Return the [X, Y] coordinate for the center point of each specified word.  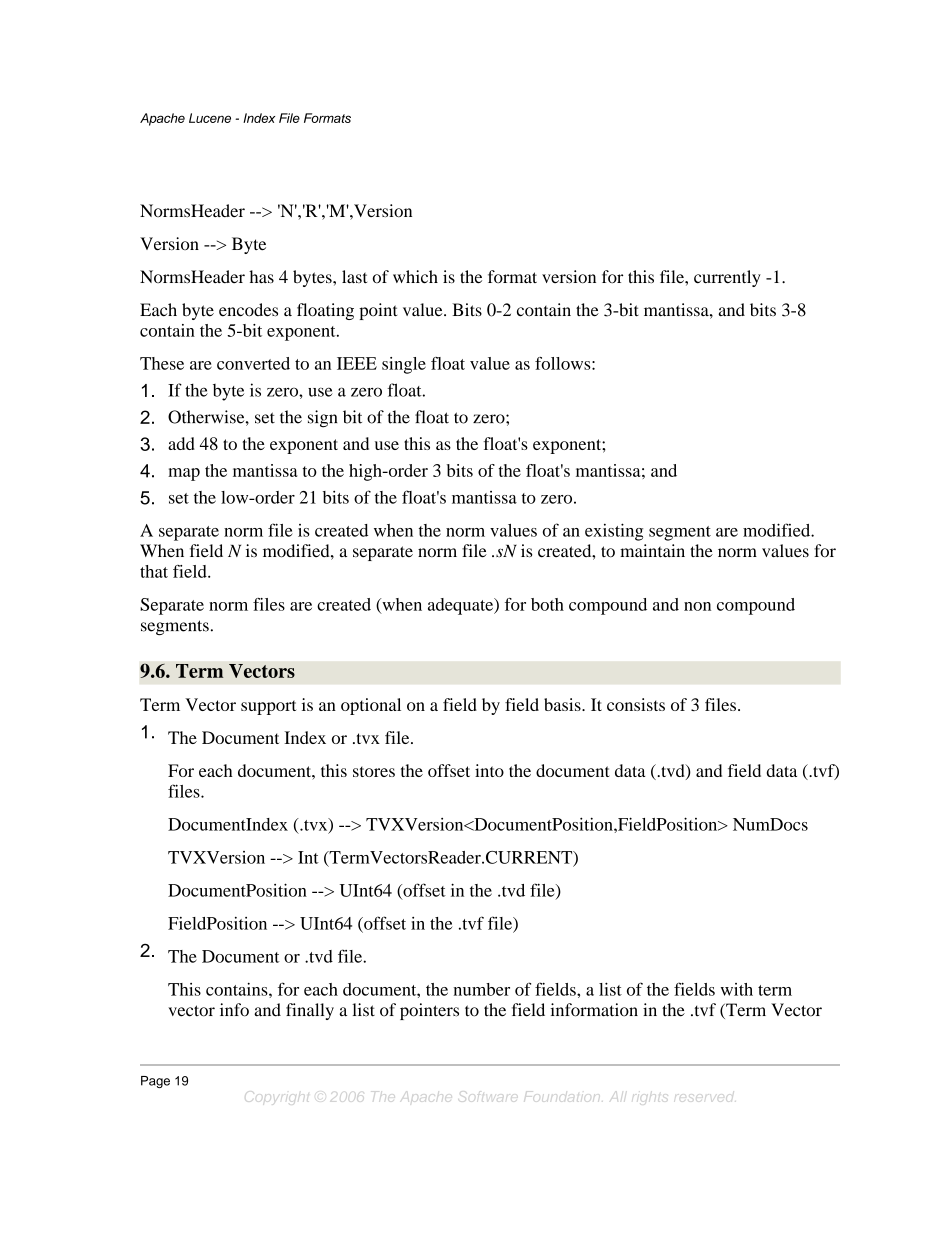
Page [155, 1082]
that [154, 571]
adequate [462, 606]
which [415, 277]
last [354, 277]
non [697, 606]
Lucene [210, 118]
